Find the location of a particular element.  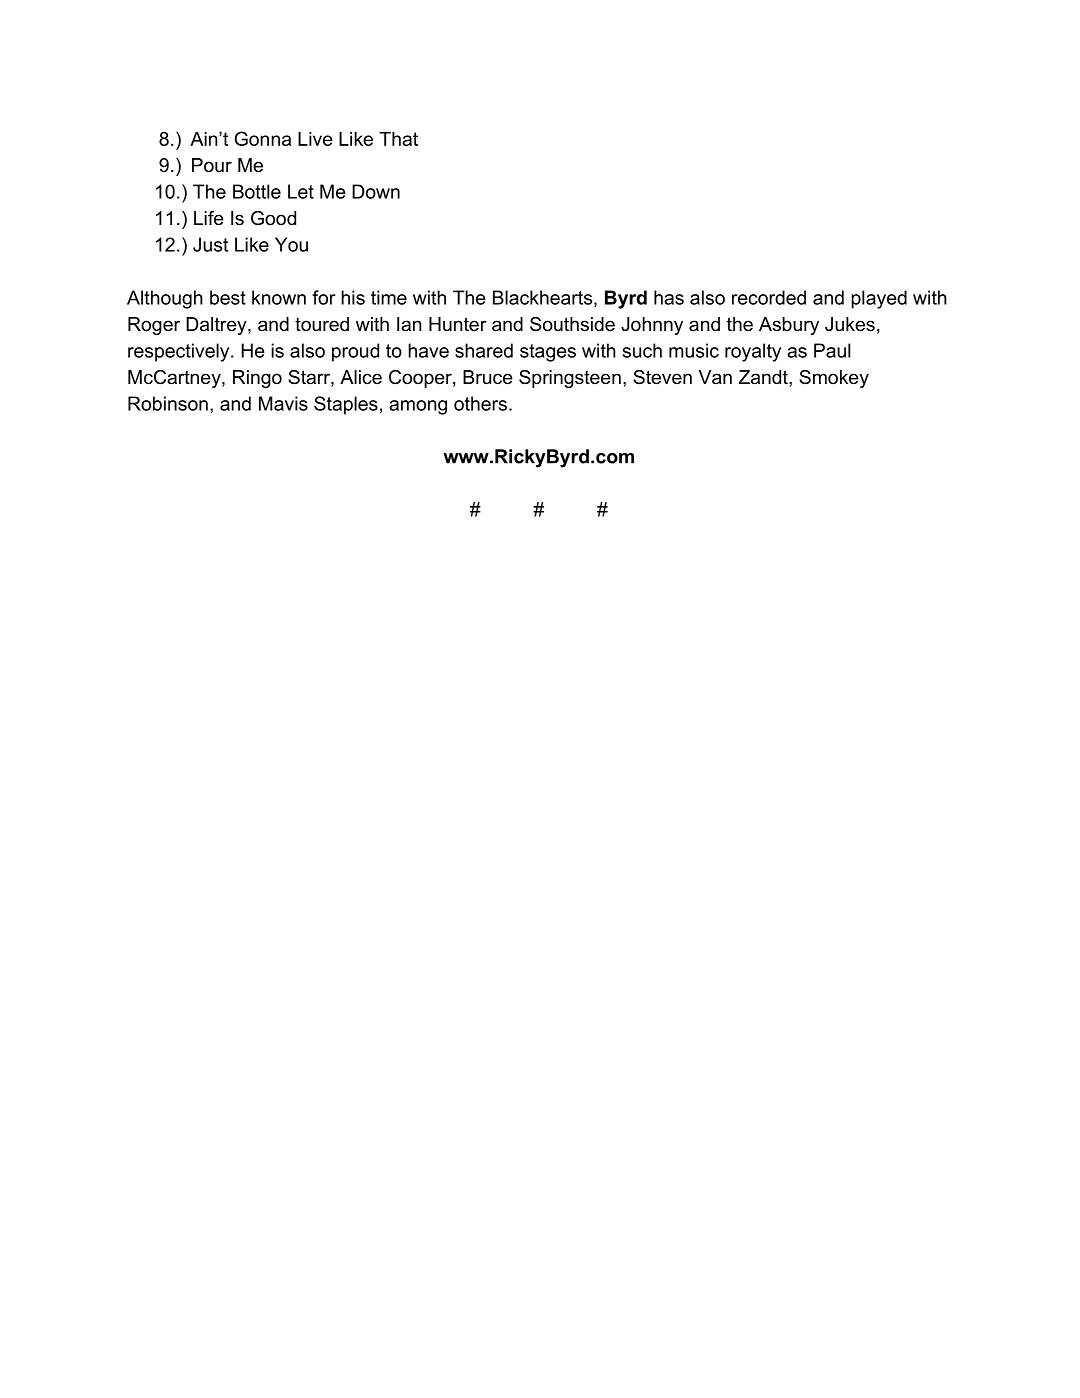

Southside is located at coordinates (572, 324).
